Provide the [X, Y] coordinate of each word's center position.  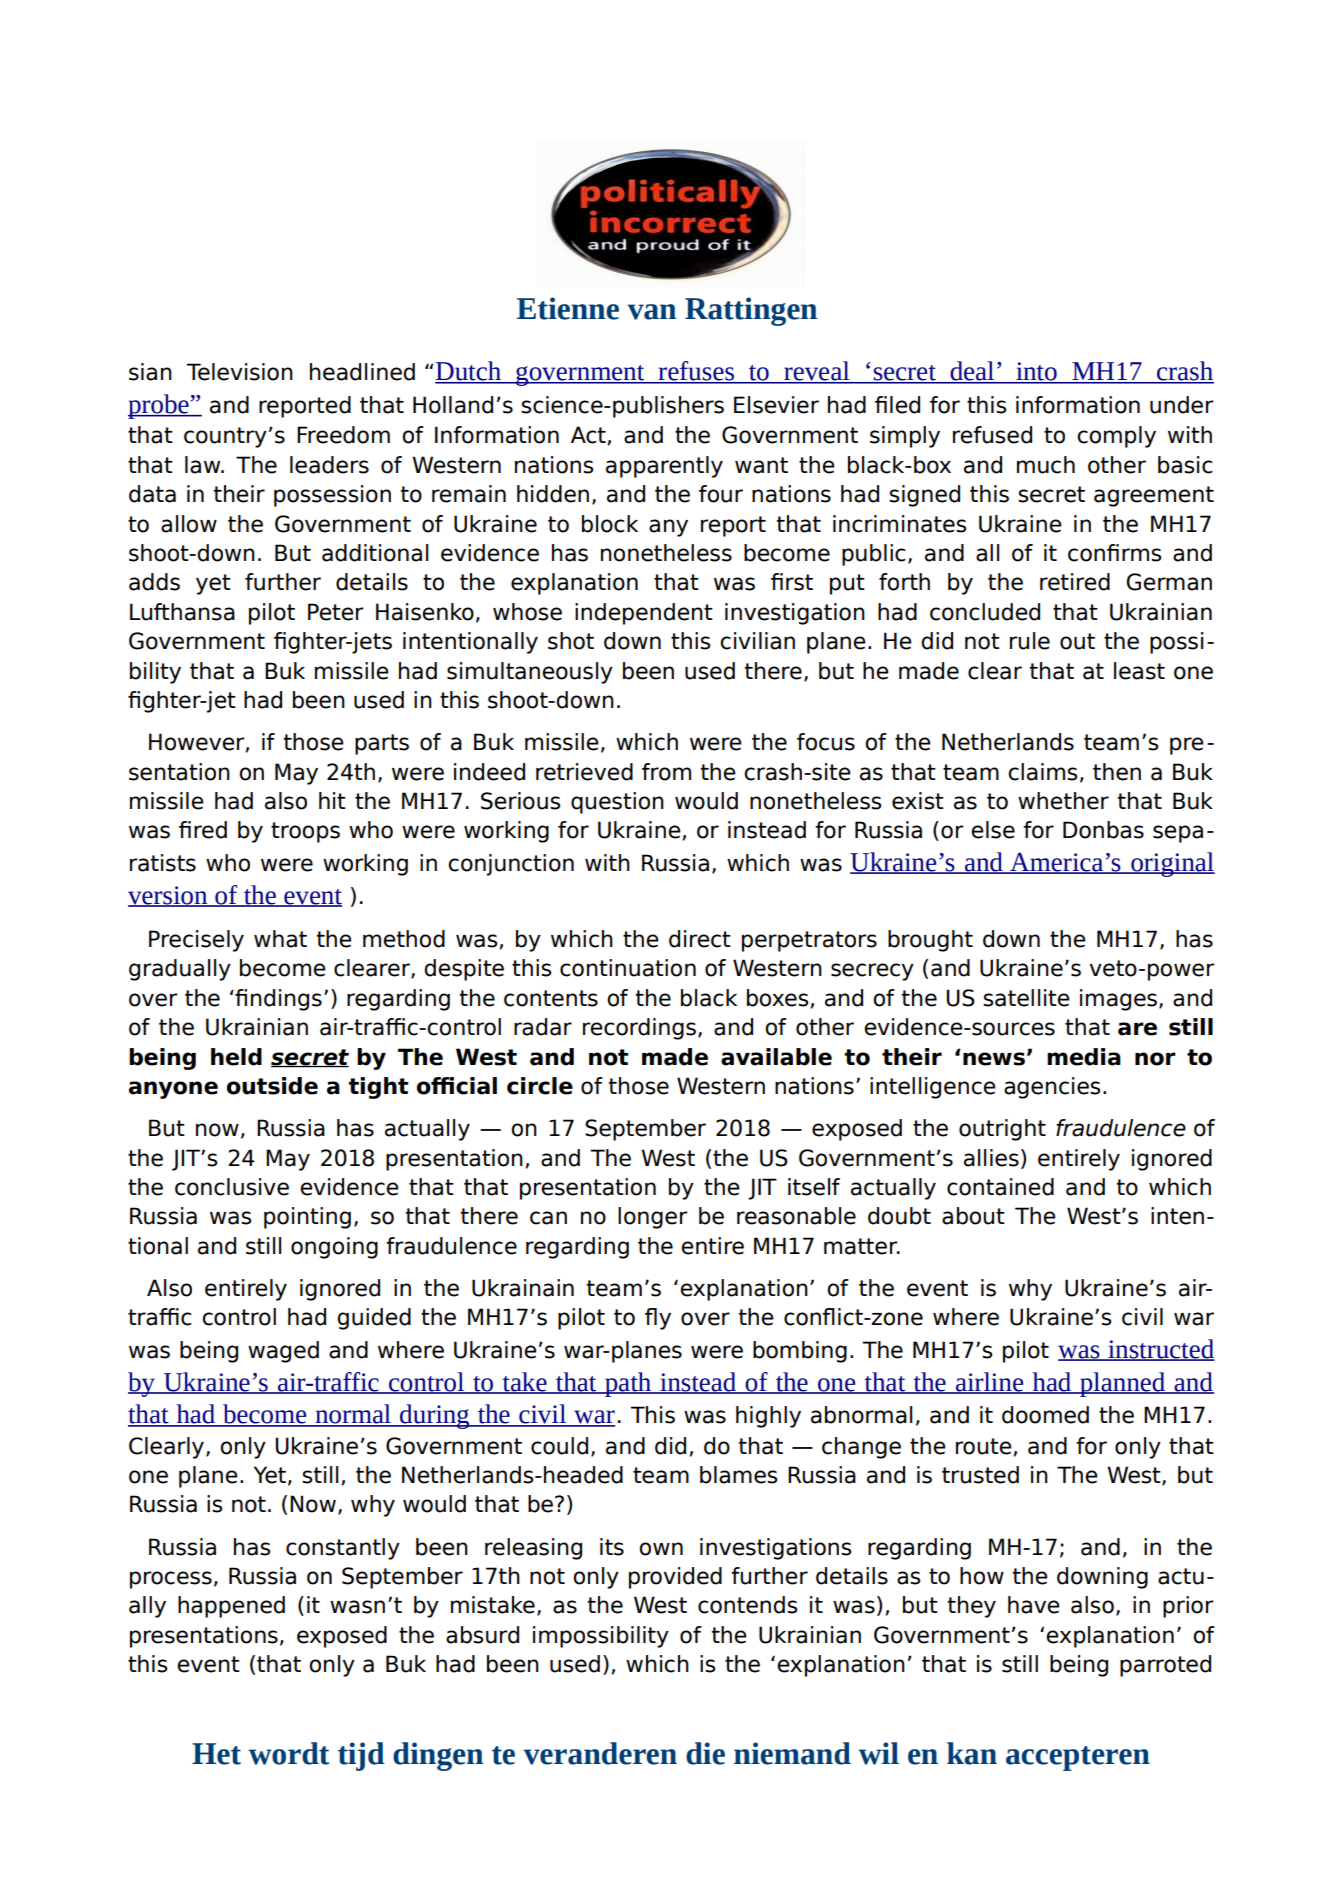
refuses [696, 372]
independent [644, 614]
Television [240, 372]
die [705, 1753]
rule [1030, 641]
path [628, 1384]
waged [283, 1352]
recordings [639, 1029]
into [1036, 372]
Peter [336, 612]
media [1084, 1057]
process [171, 1580]
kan [972, 1753]
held [236, 1057]
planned [1123, 1384]
